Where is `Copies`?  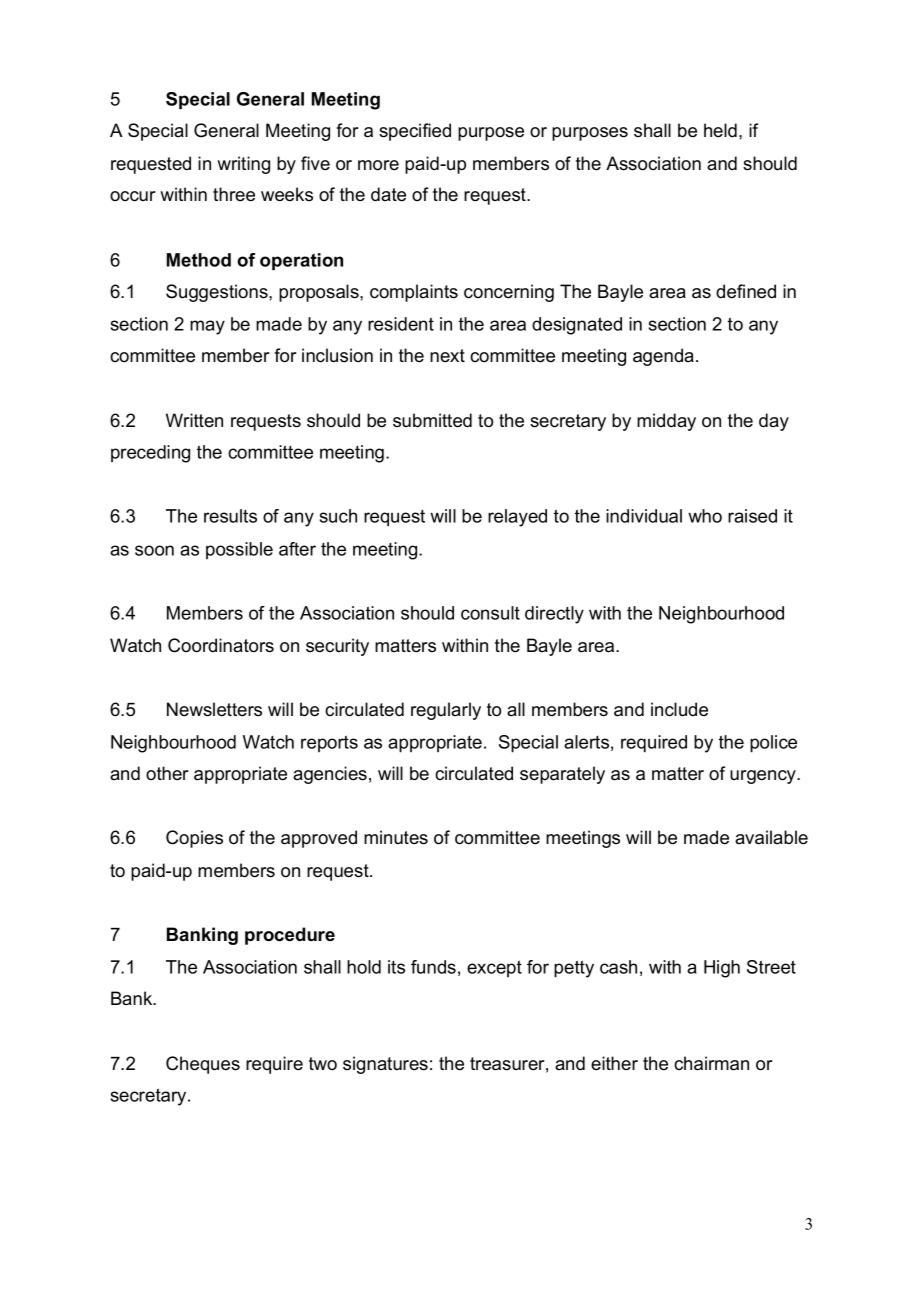 Copies is located at coordinates (194, 839).
